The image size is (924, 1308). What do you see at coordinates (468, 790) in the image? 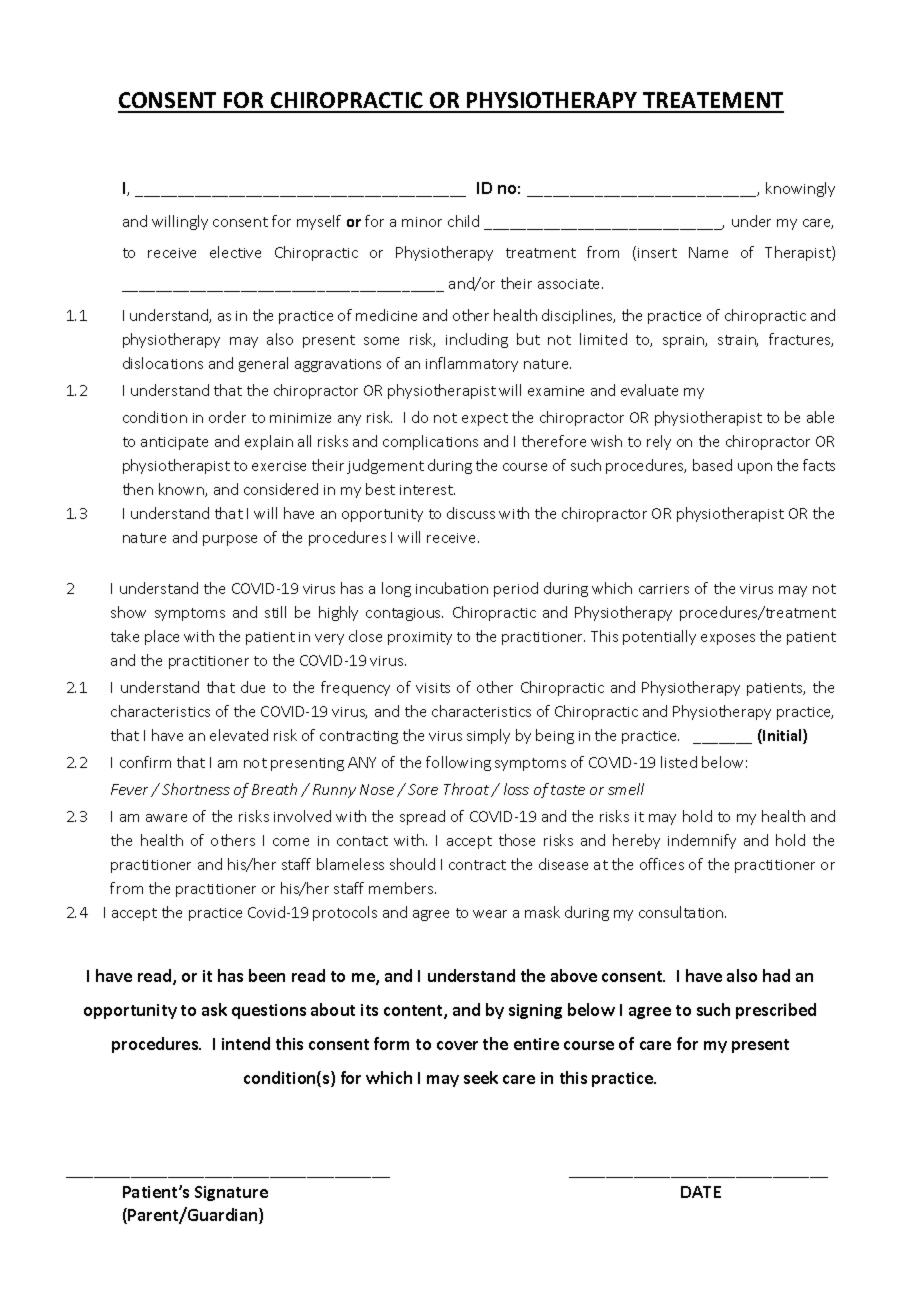
I see `Throat` at bounding box center [468, 790].
